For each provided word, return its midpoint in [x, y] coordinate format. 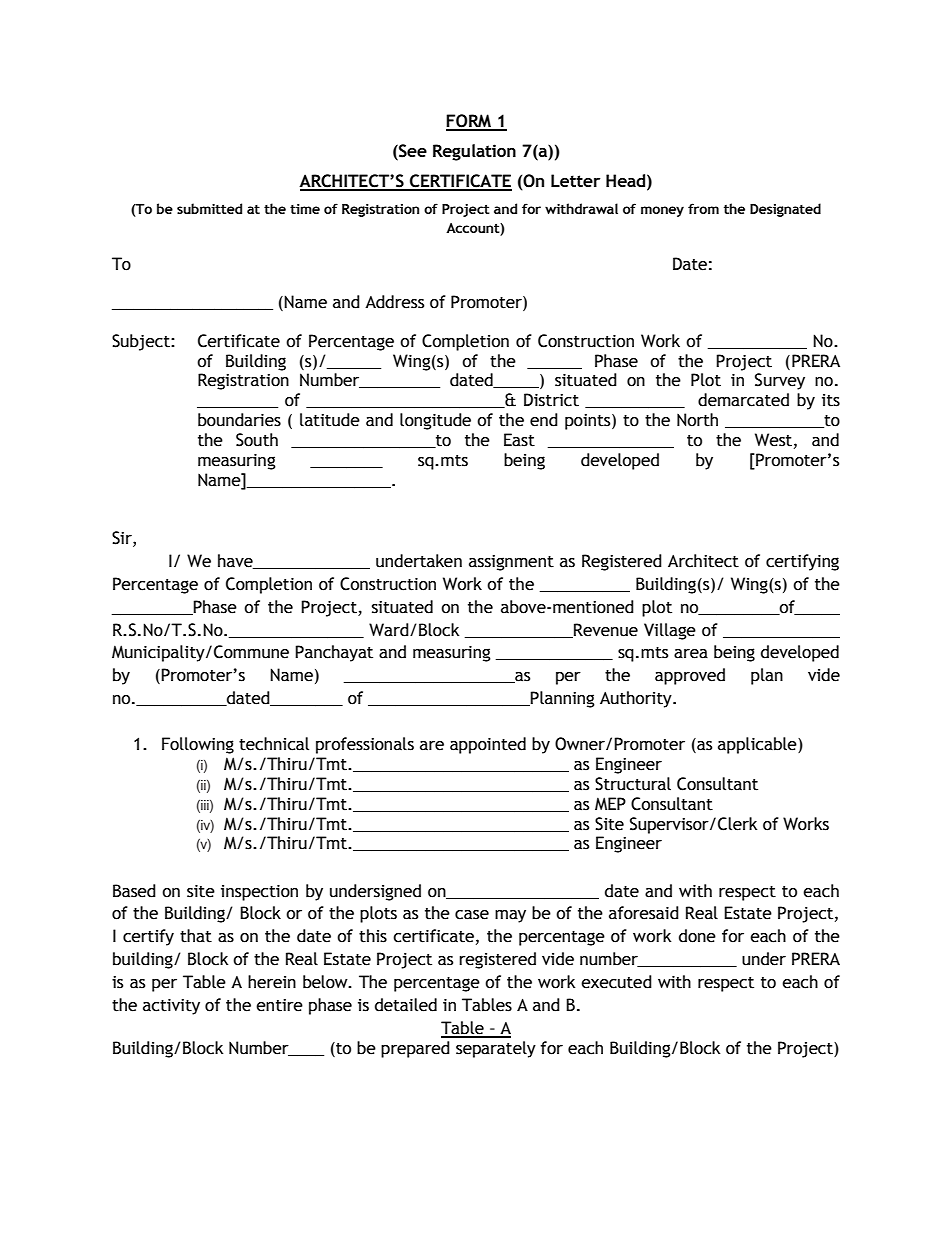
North [697, 420]
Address [394, 302]
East [519, 440]
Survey [780, 381]
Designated [785, 210]
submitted [209, 208]
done [697, 936]
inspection [259, 893]
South [257, 440]
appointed [488, 745]
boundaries [239, 420]
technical [274, 744]
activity [171, 1007]
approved [690, 676]
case [472, 915]
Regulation [474, 152]
